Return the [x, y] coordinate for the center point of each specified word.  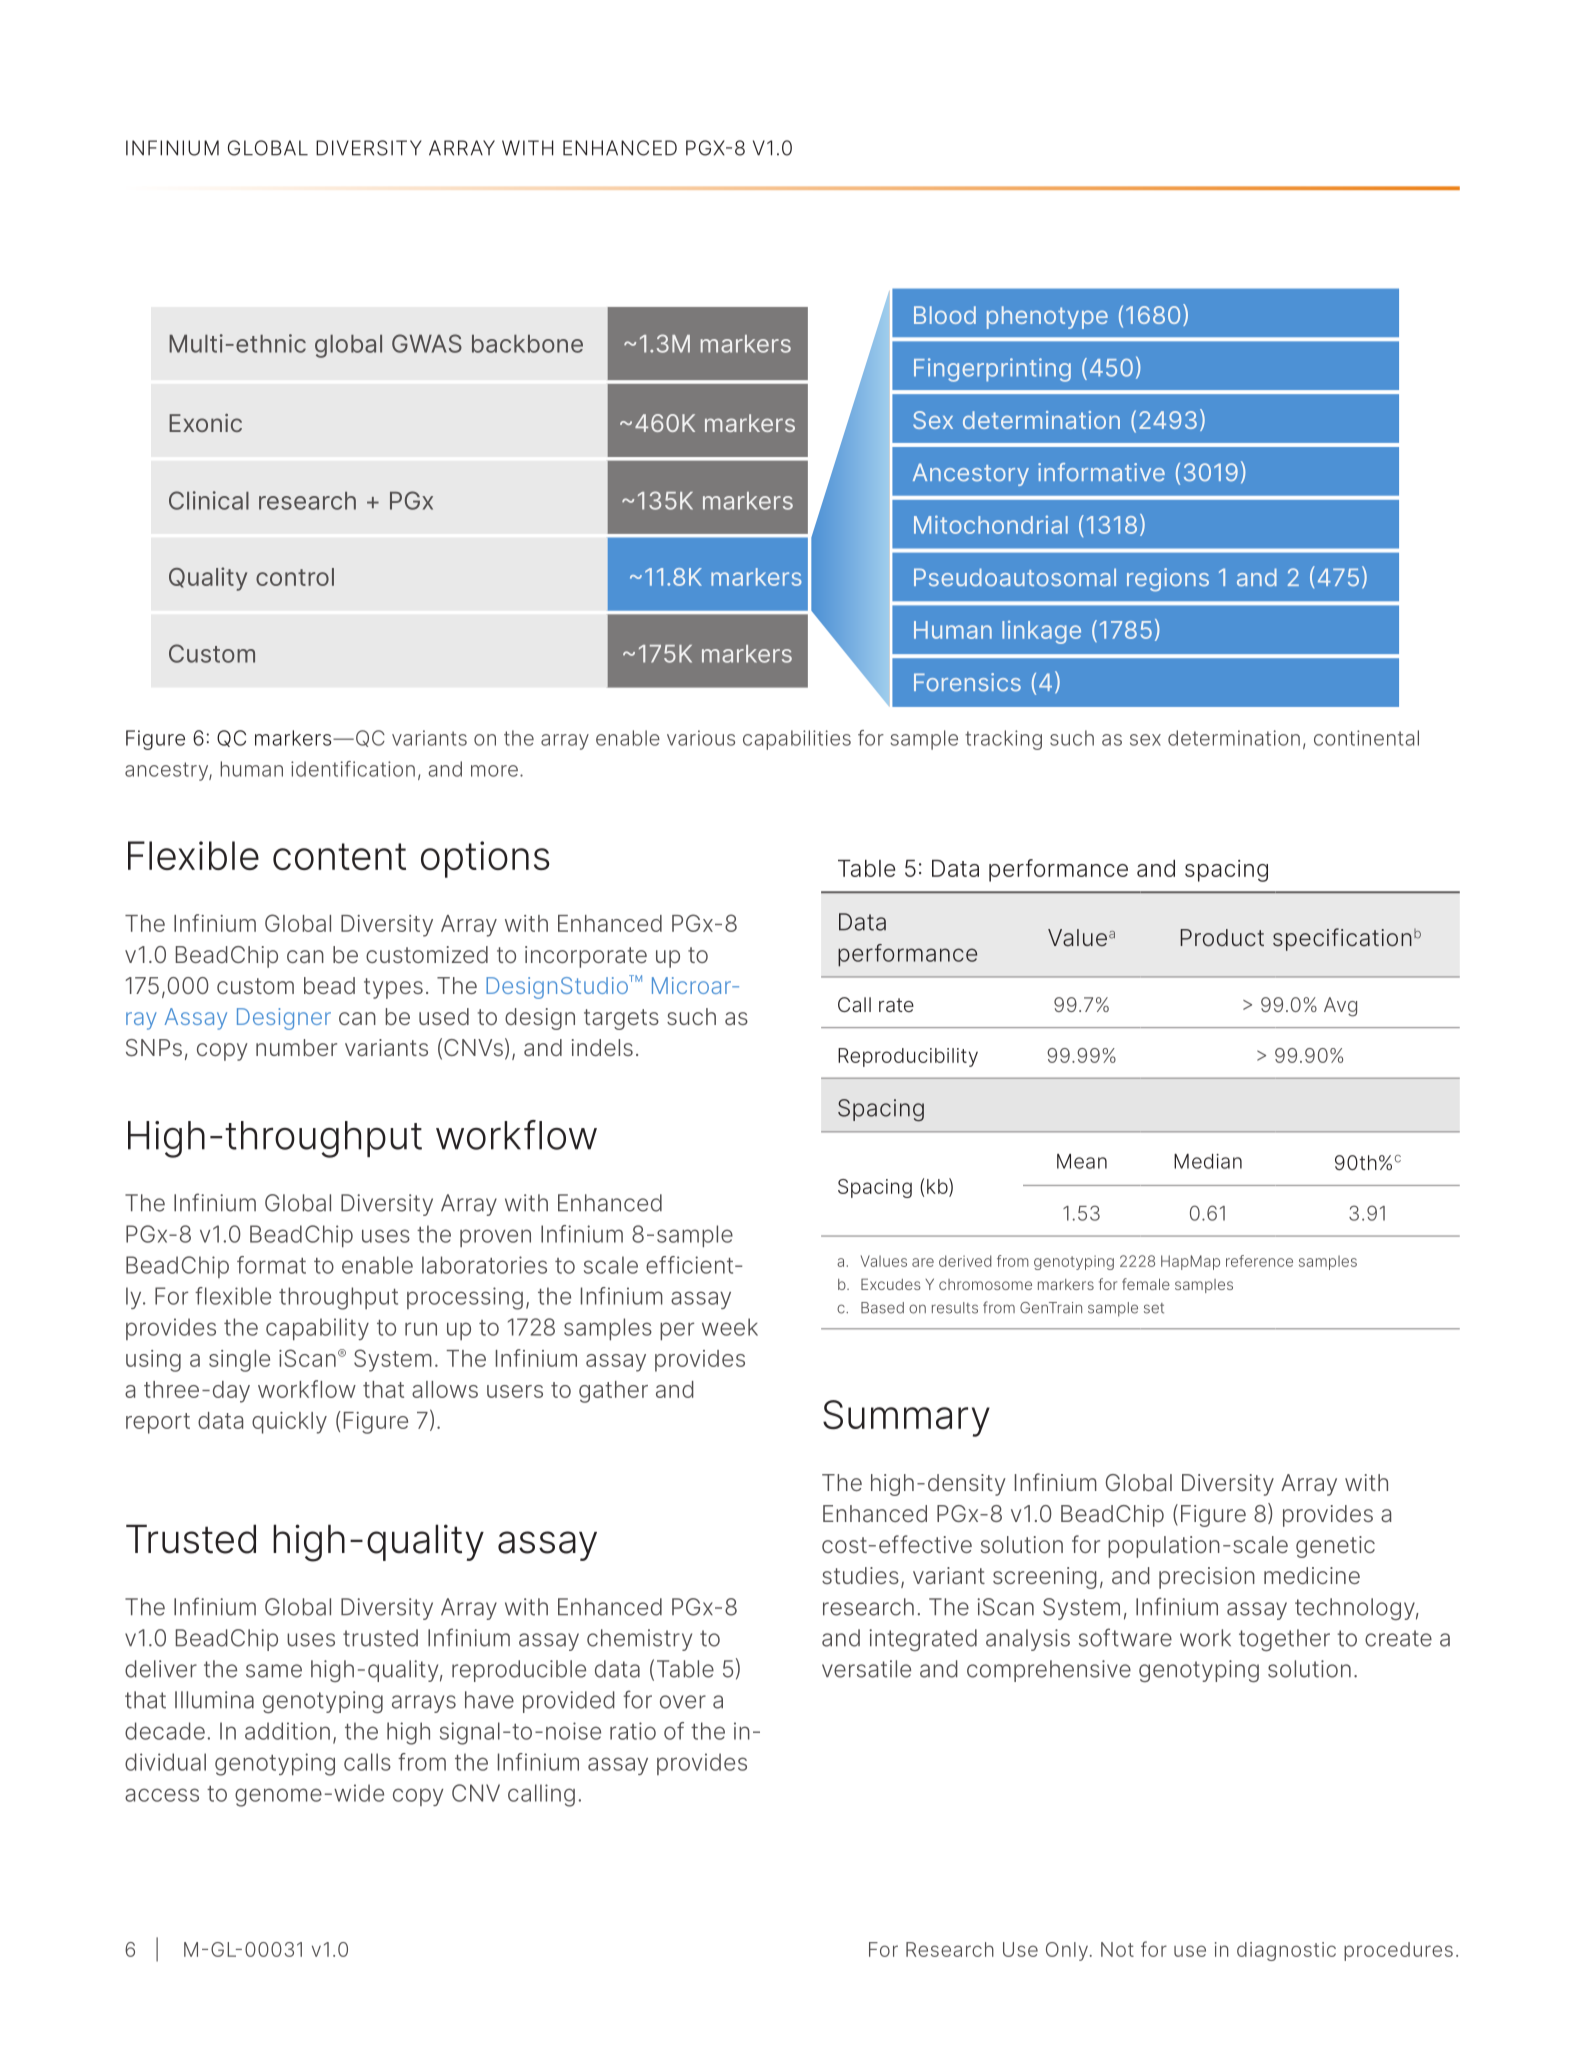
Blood [945, 315]
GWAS [427, 343]
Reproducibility [908, 1057]
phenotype [1047, 317]
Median [1208, 1161]
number [296, 1047]
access [162, 1795]
